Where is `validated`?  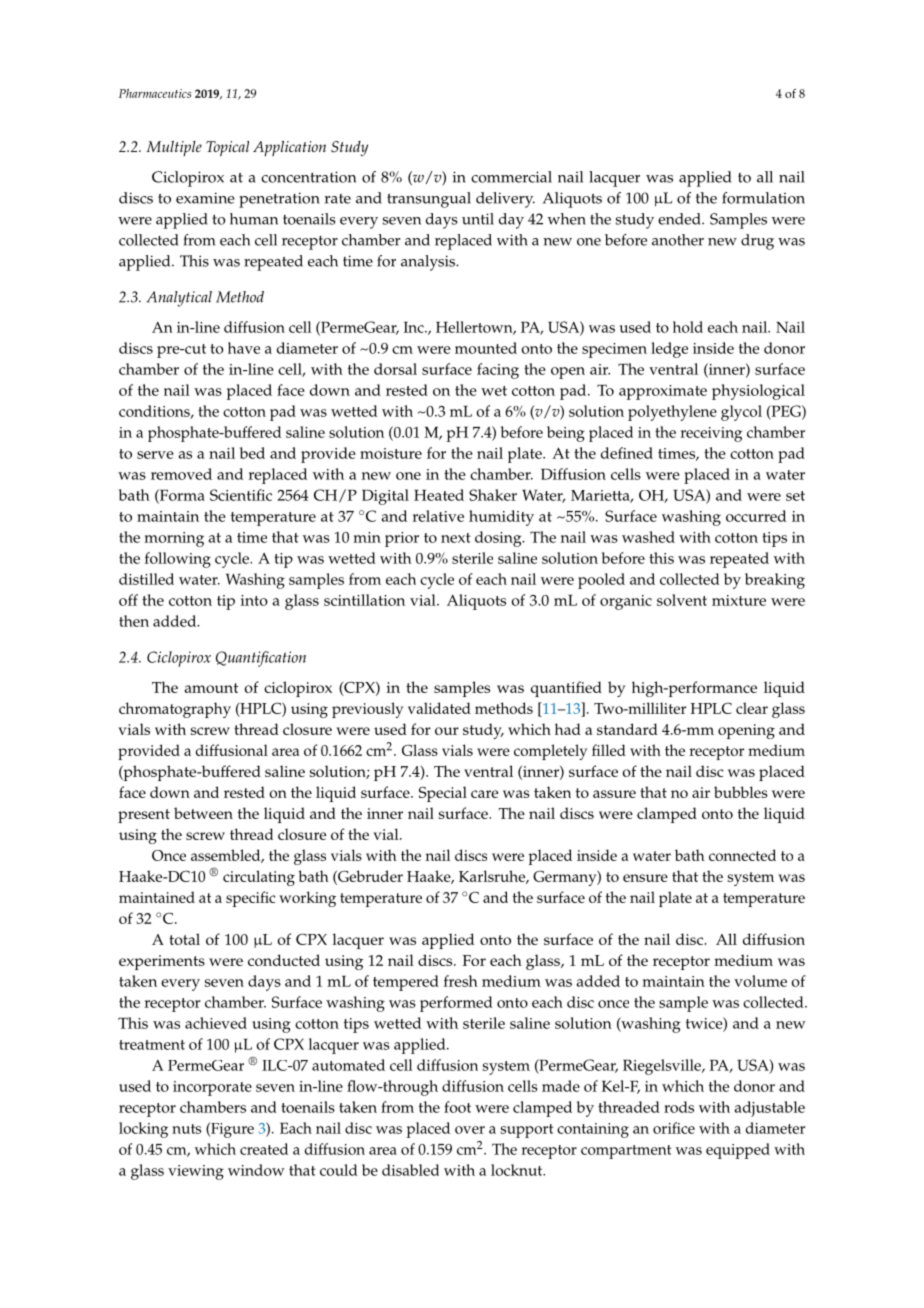 validated is located at coordinates (439, 708).
